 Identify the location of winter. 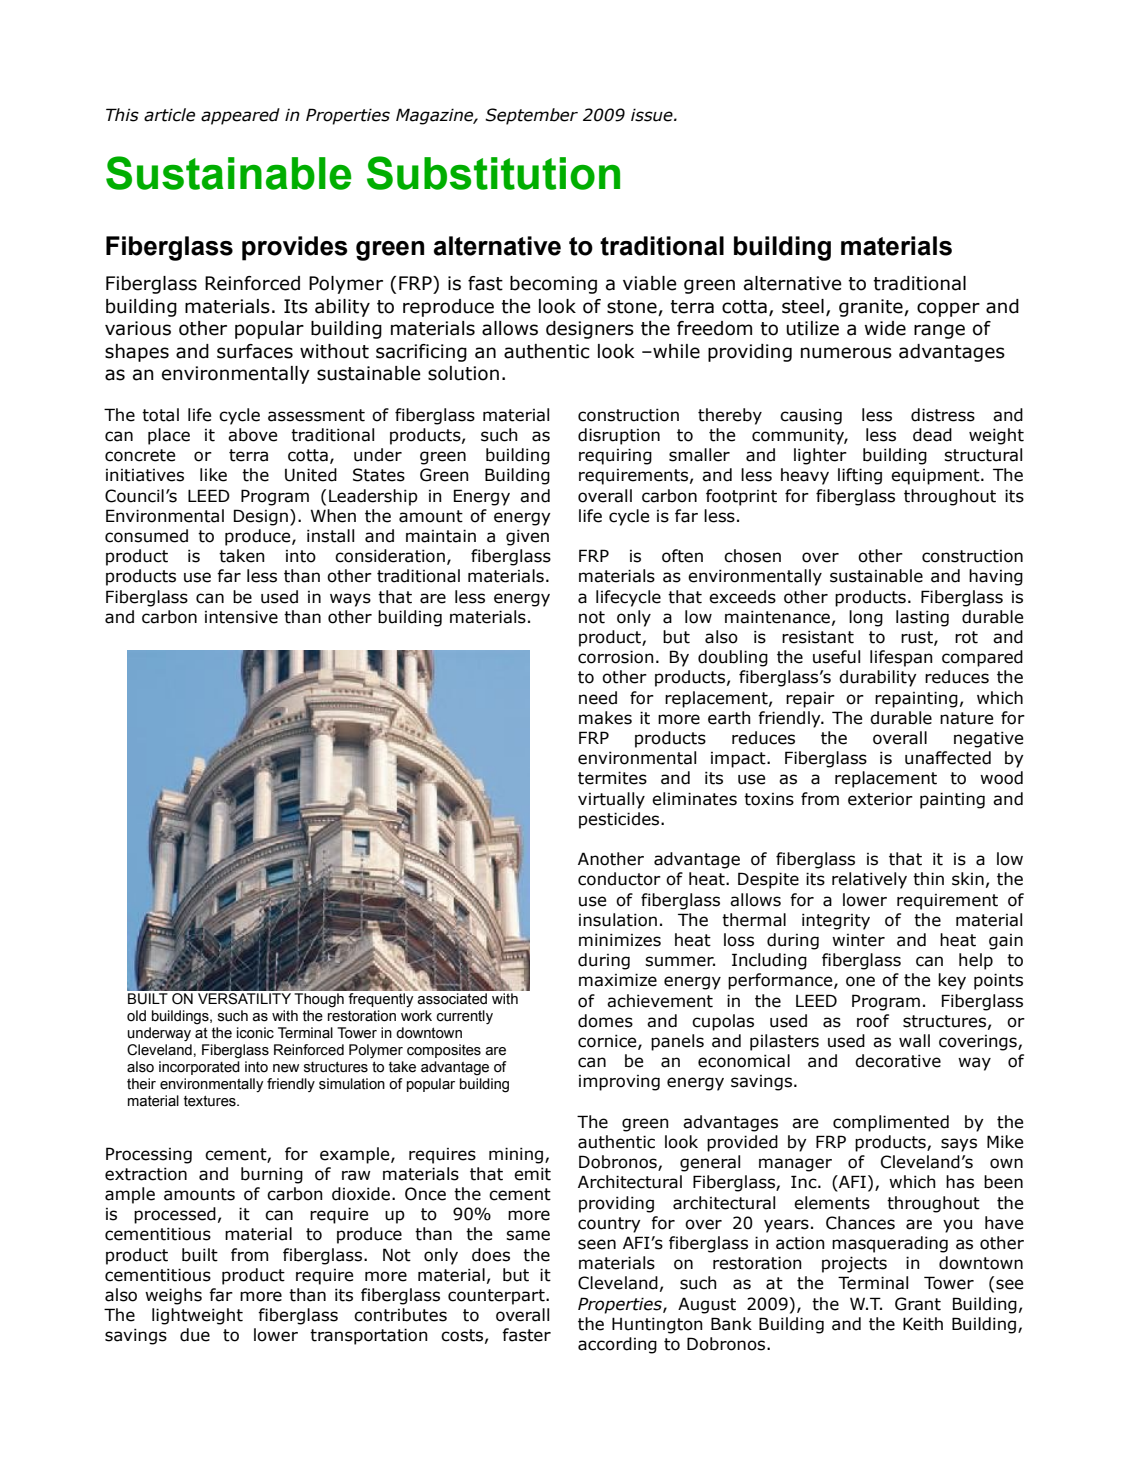
(858, 940).
